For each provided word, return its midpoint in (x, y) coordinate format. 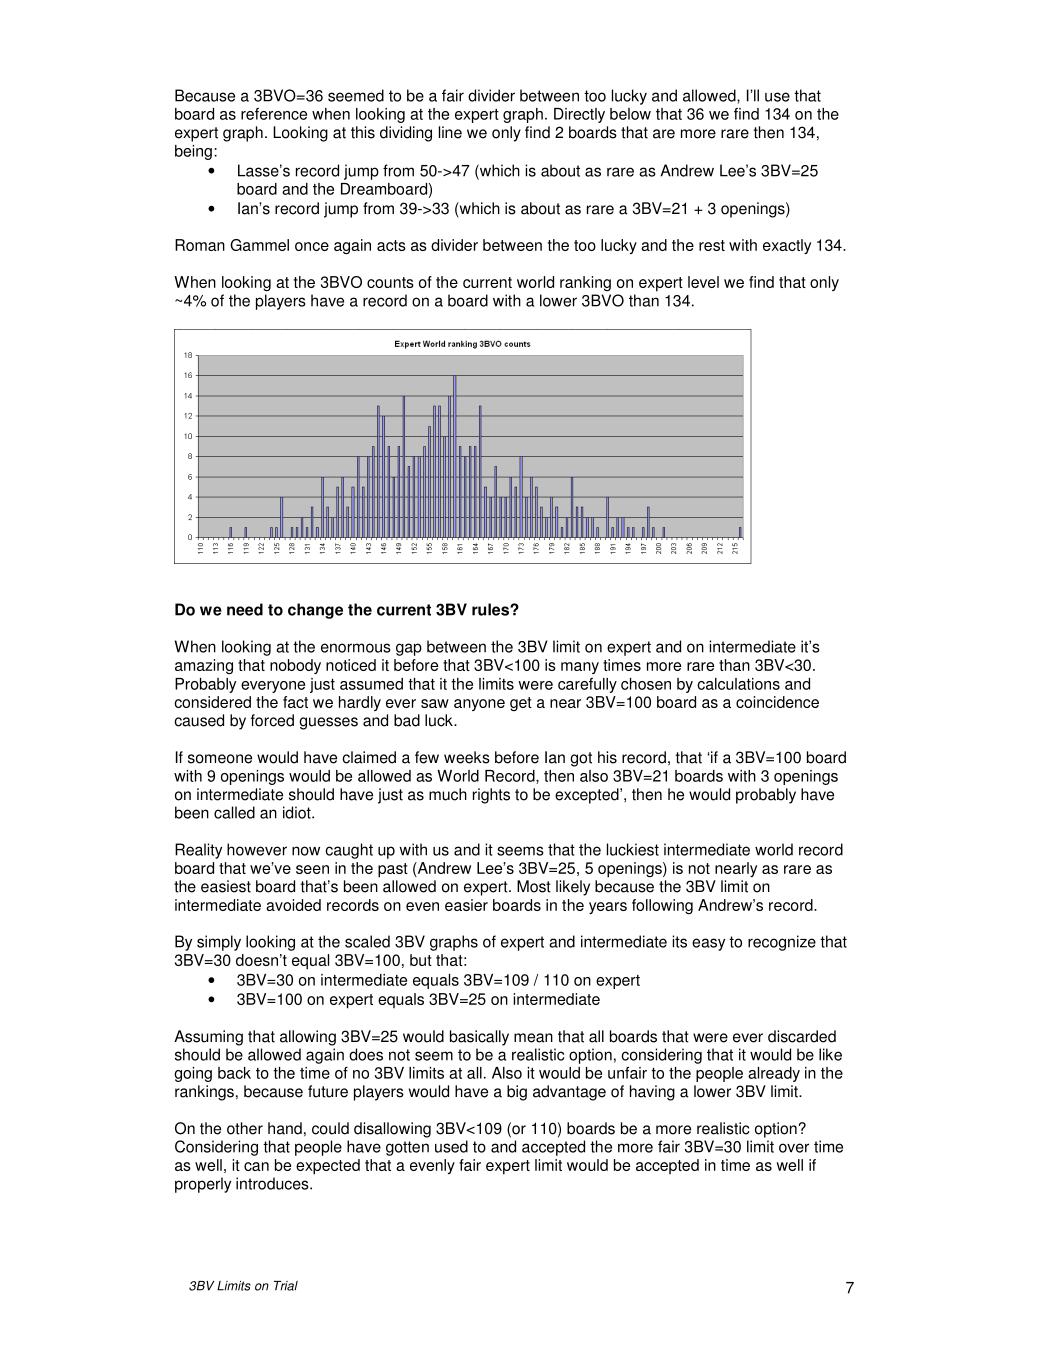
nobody (295, 666)
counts (390, 282)
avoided (293, 905)
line (450, 132)
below (630, 114)
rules (491, 609)
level (703, 282)
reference (274, 114)
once (312, 246)
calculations (738, 684)
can (256, 1166)
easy (708, 944)
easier (466, 905)
